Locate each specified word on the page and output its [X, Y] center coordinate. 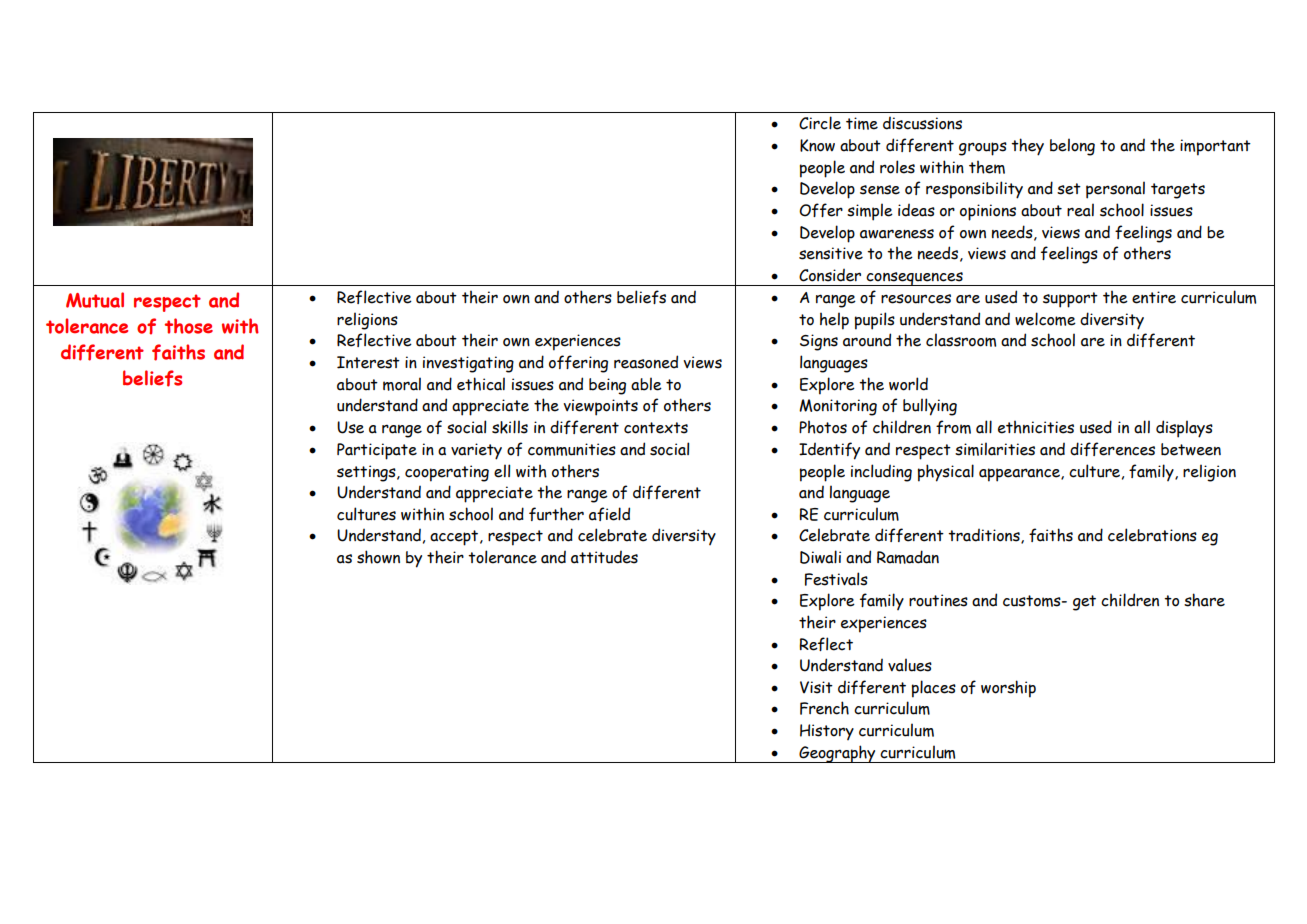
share [1204, 600]
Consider [830, 275]
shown [378, 557]
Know [817, 145]
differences [1112, 449]
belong [1072, 147]
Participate [377, 451]
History [827, 732]
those [189, 326]
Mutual [95, 300]
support [1070, 300]
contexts [656, 428]
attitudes [604, 557]
